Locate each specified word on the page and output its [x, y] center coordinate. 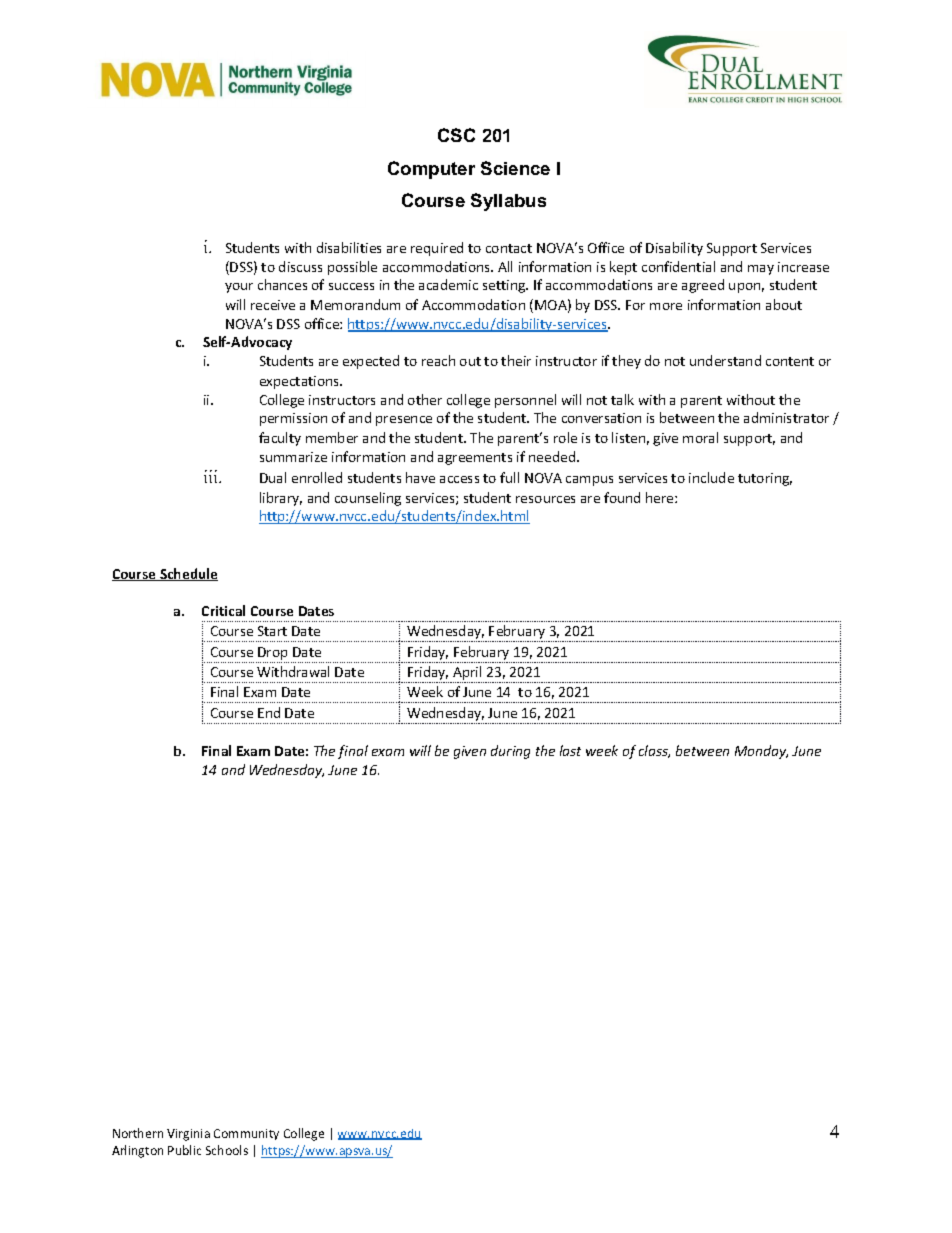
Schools [227, 1150]
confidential [678, 266]
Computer [431, 170]
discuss [300, 266]
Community [246, 1134]
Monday [761, 752]
